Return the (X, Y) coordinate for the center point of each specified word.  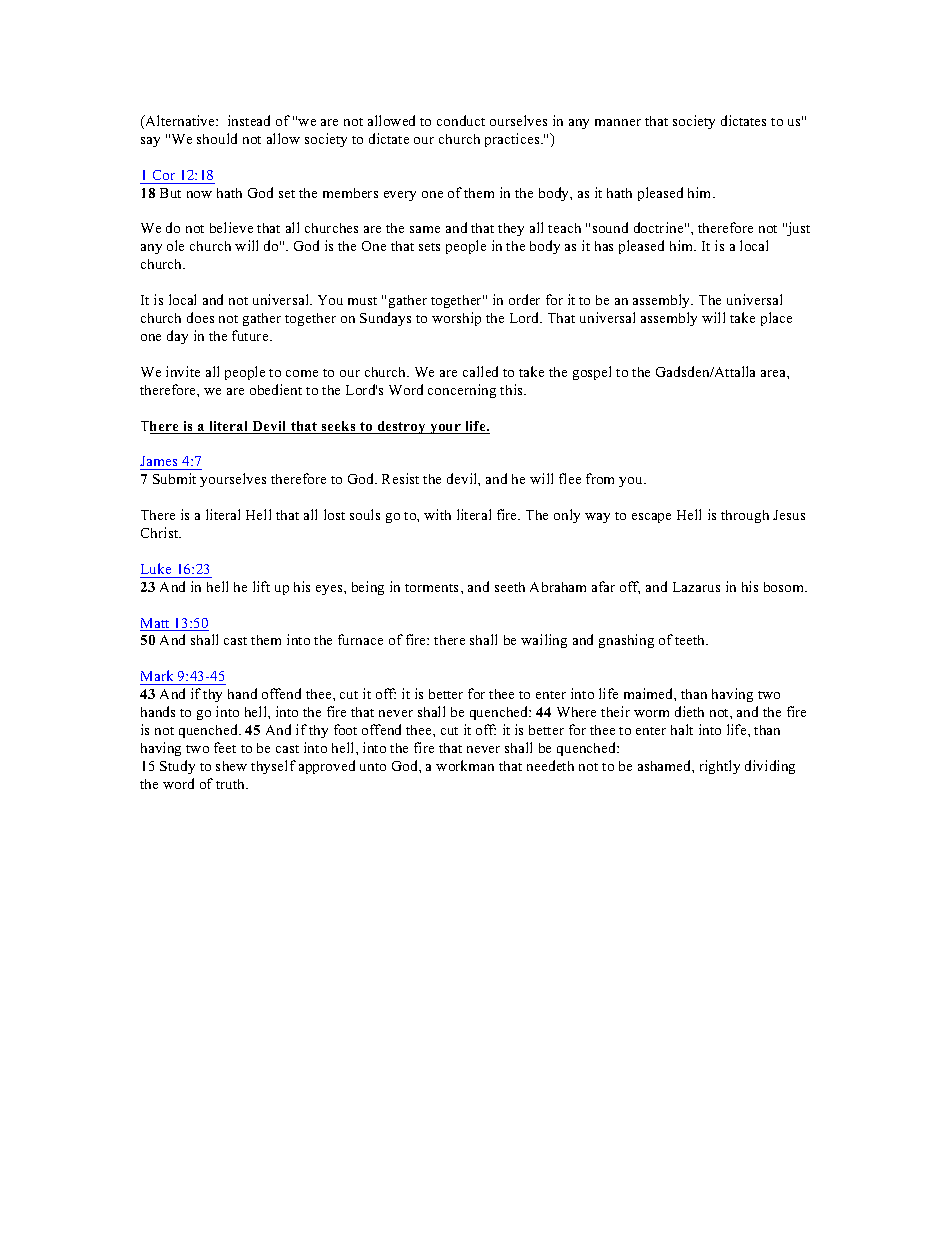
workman (465, 765)
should (217, 138)
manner (618, 122)
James (158, 461)
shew (231, 766)
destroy (402, 427)
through (745, 516)
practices (513, 140)
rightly (720, 767)
